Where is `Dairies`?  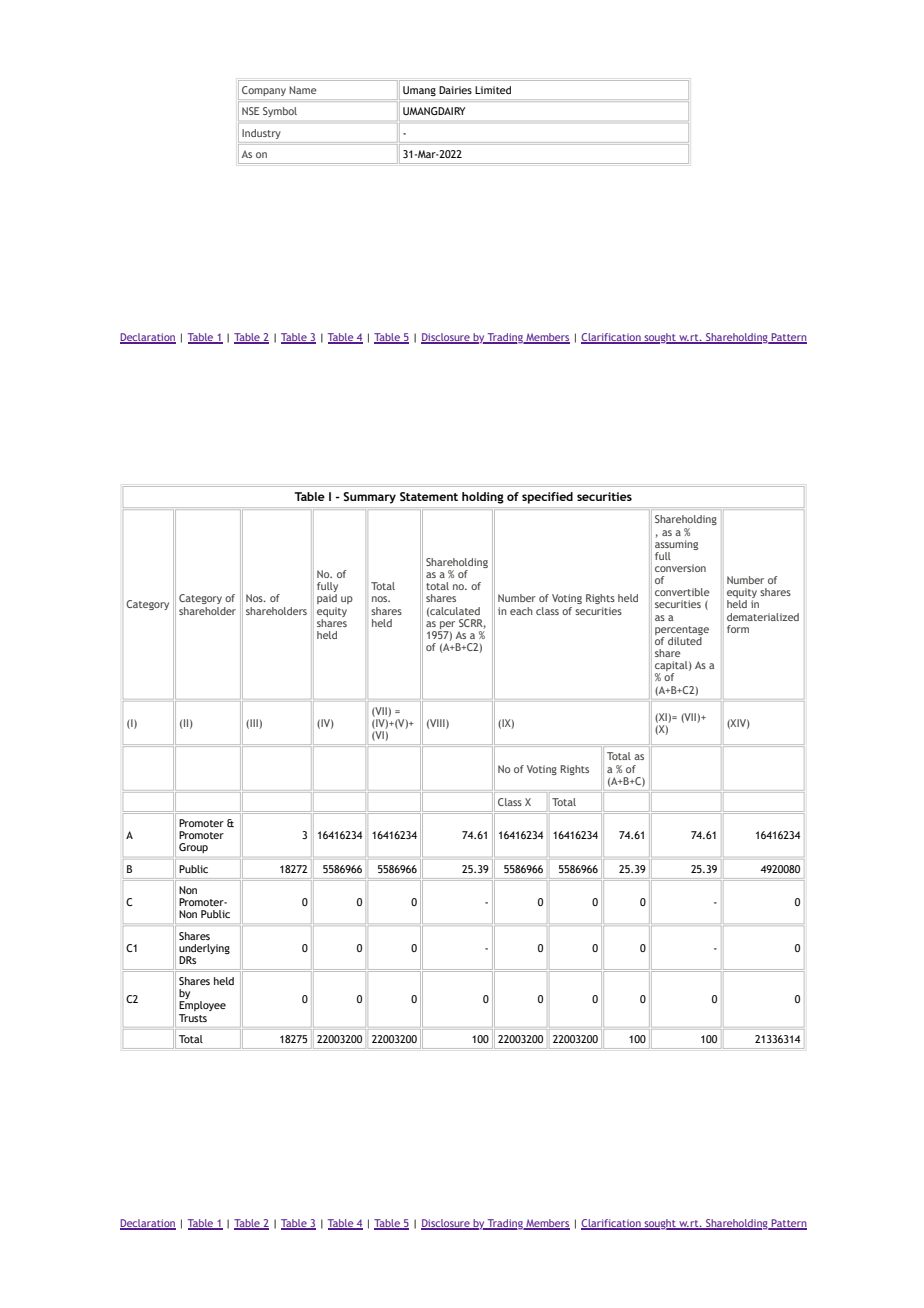
Dairies is located at coordinates (455, 90).
